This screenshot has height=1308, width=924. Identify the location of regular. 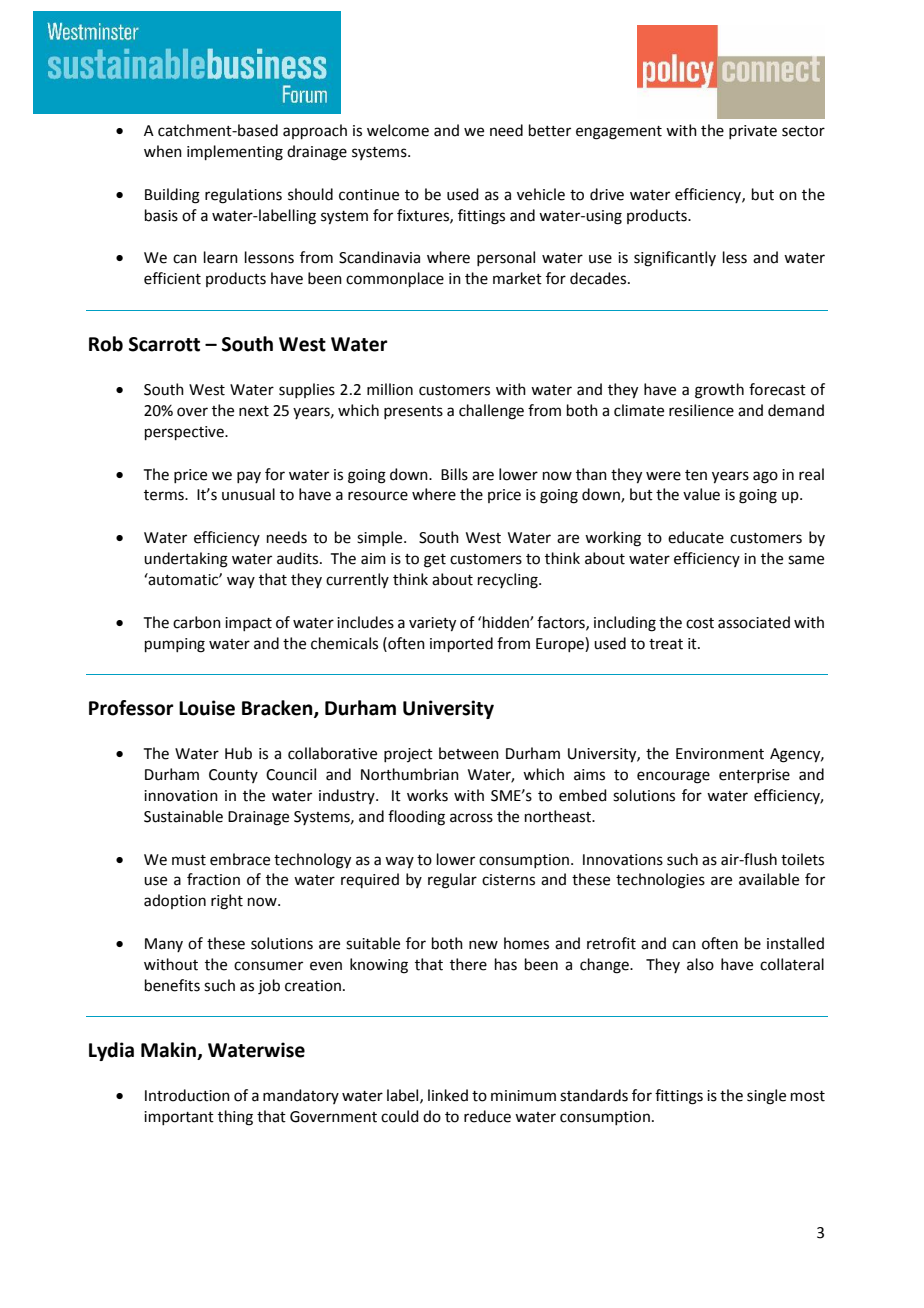
(452, 881).
